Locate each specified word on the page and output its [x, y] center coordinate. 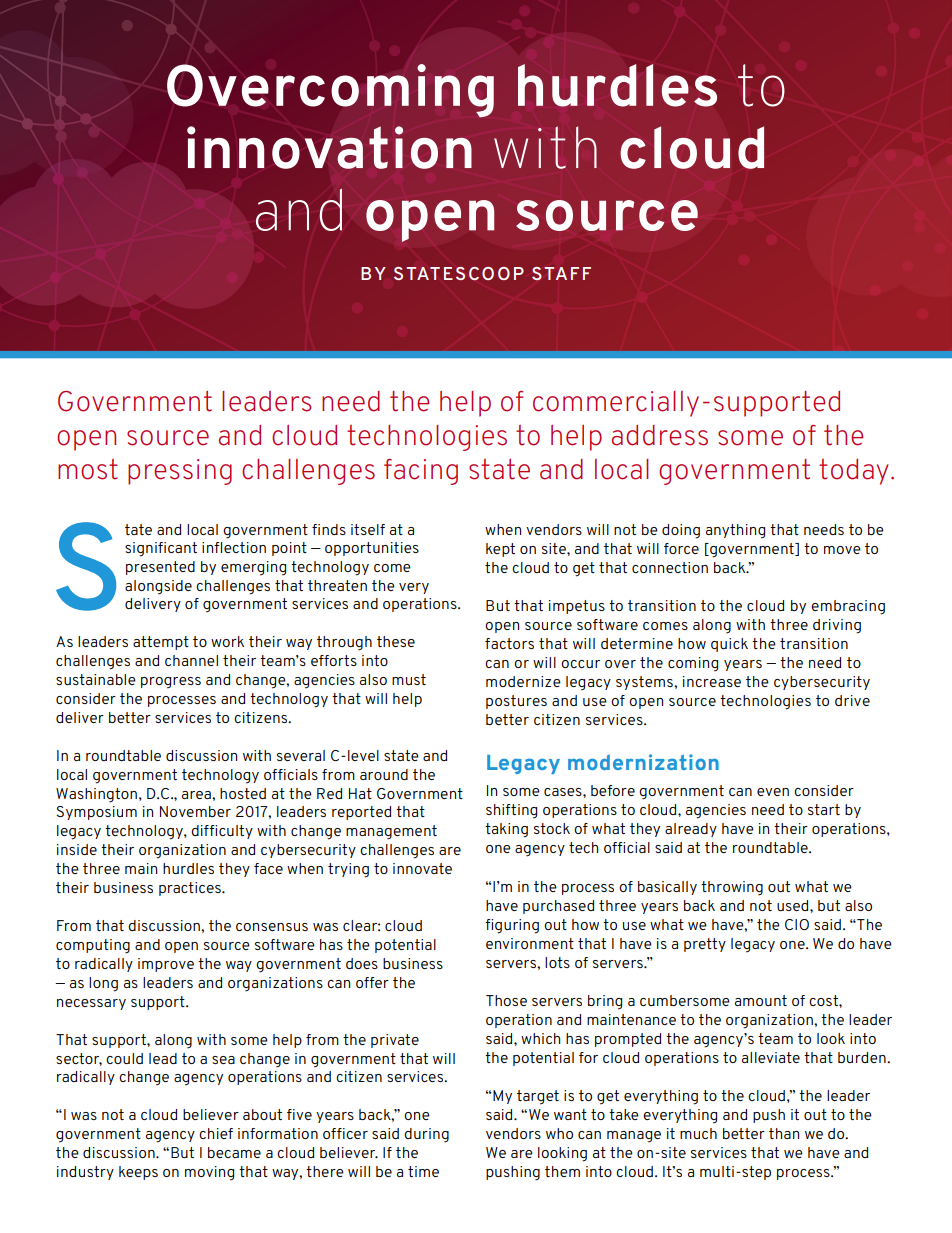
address [660, 435]
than [784, 1133]
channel [191, 660]
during [426, 1135]
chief [216, 1133]
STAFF [561, 273]
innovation [329, 147]
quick [729, 645]
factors [509, 643]
